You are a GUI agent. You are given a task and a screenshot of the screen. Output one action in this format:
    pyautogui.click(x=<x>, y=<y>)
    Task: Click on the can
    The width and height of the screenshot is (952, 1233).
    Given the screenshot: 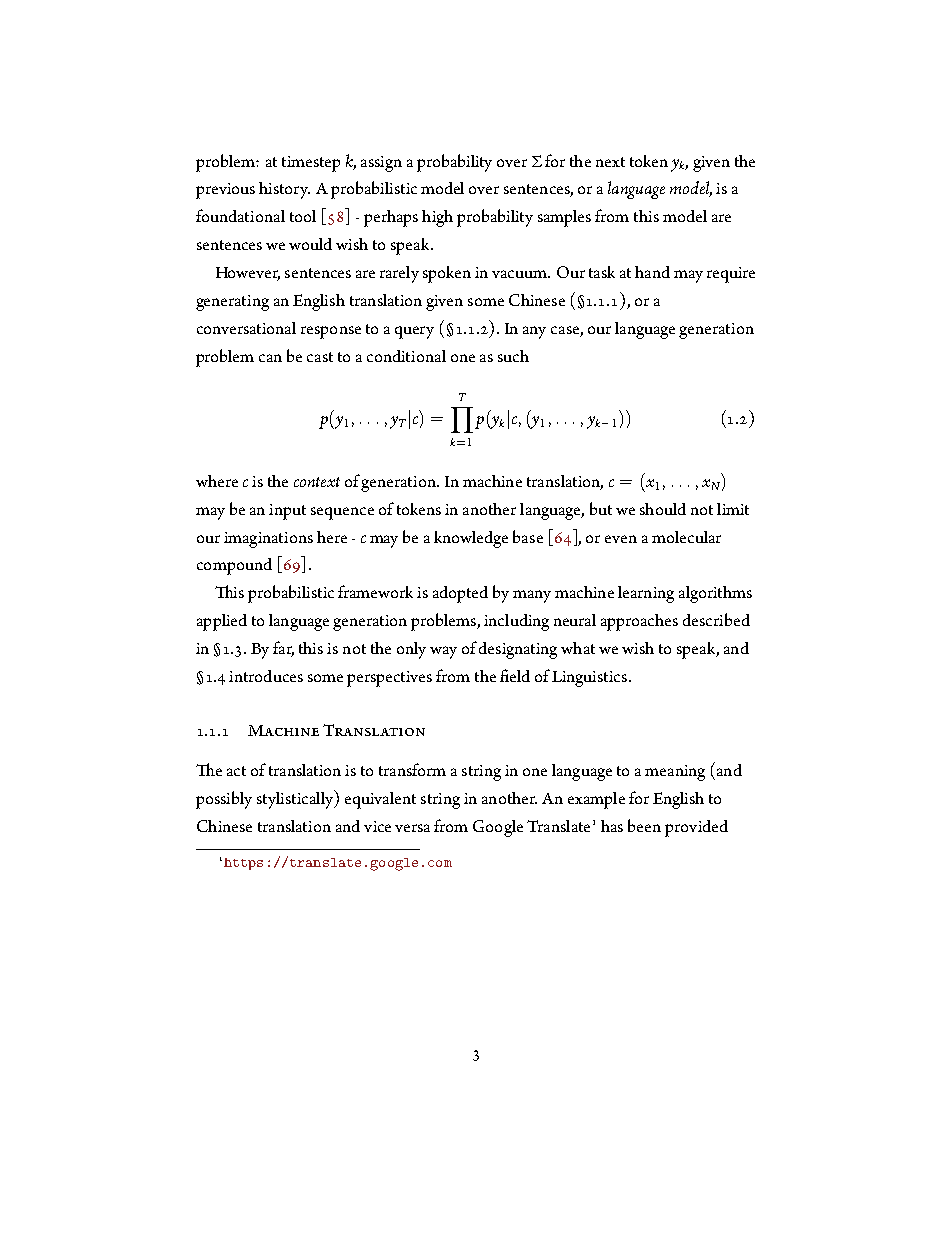 What is the action you would take?
    pyautogui.click(x=270, y=358)
